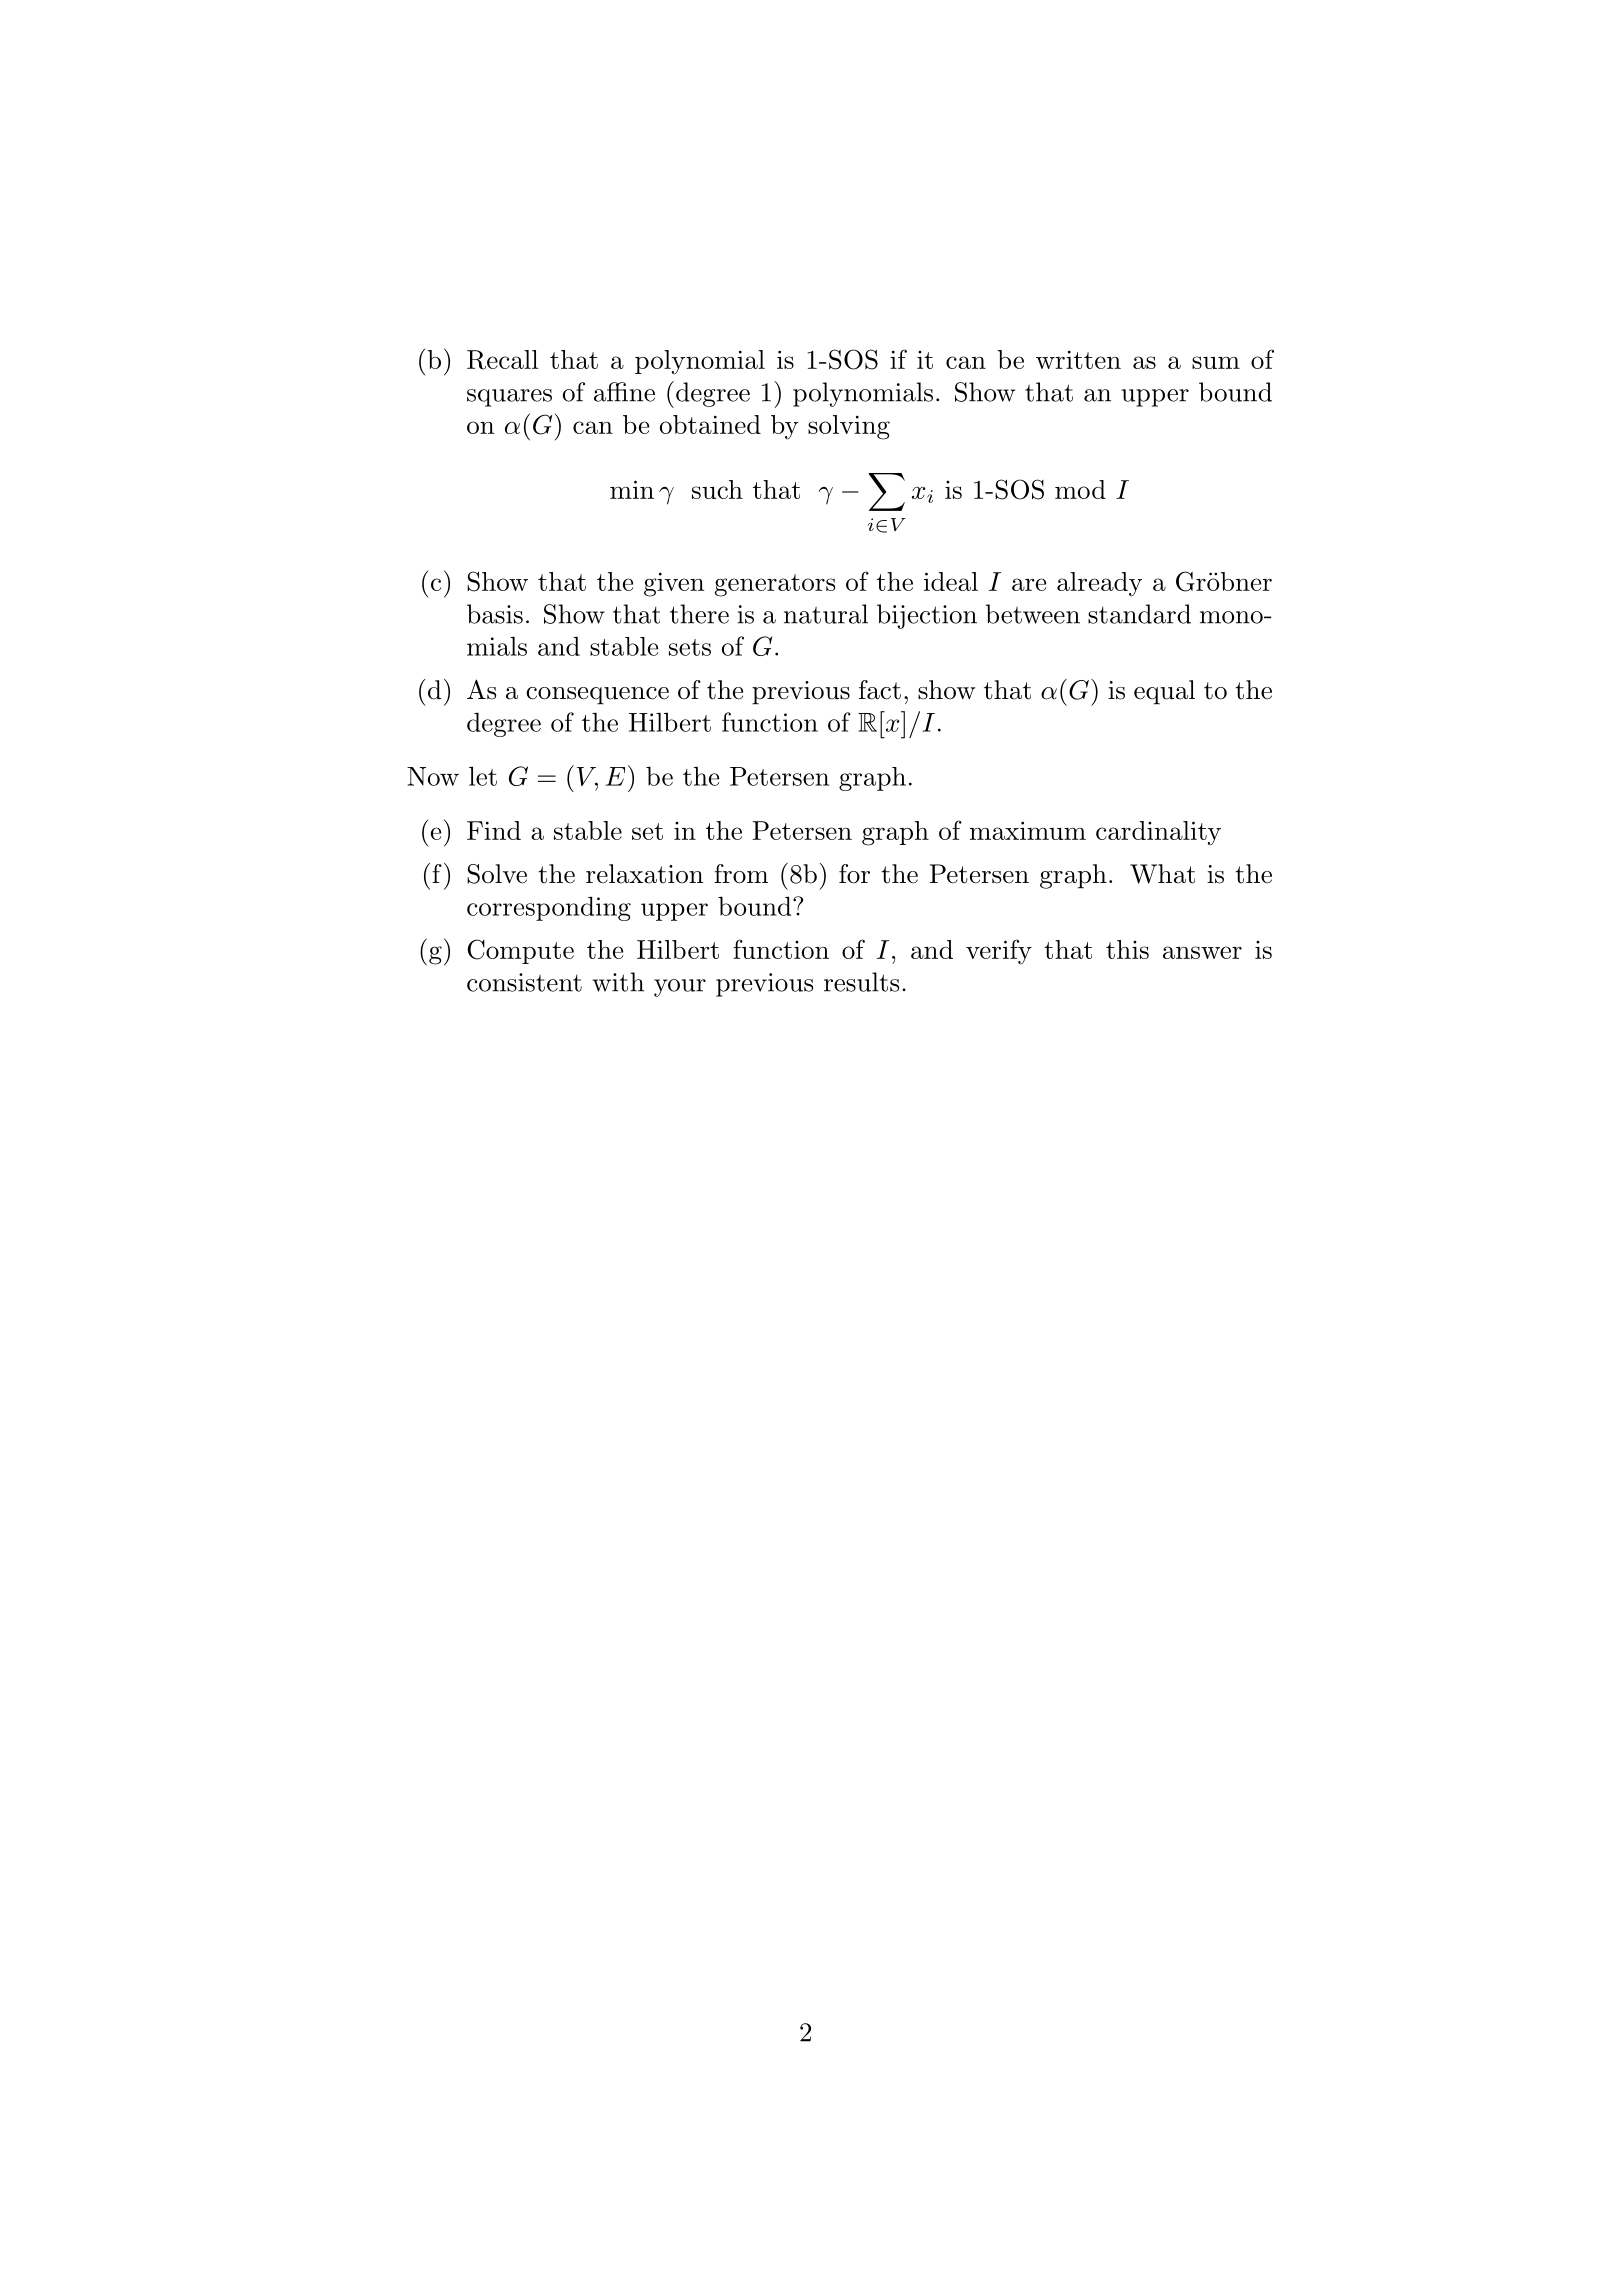 This page has width=1617, height=2287. What do you see at coordinates (880, 690) in the page?
I see `fact` at bounding box center [880, 690].
